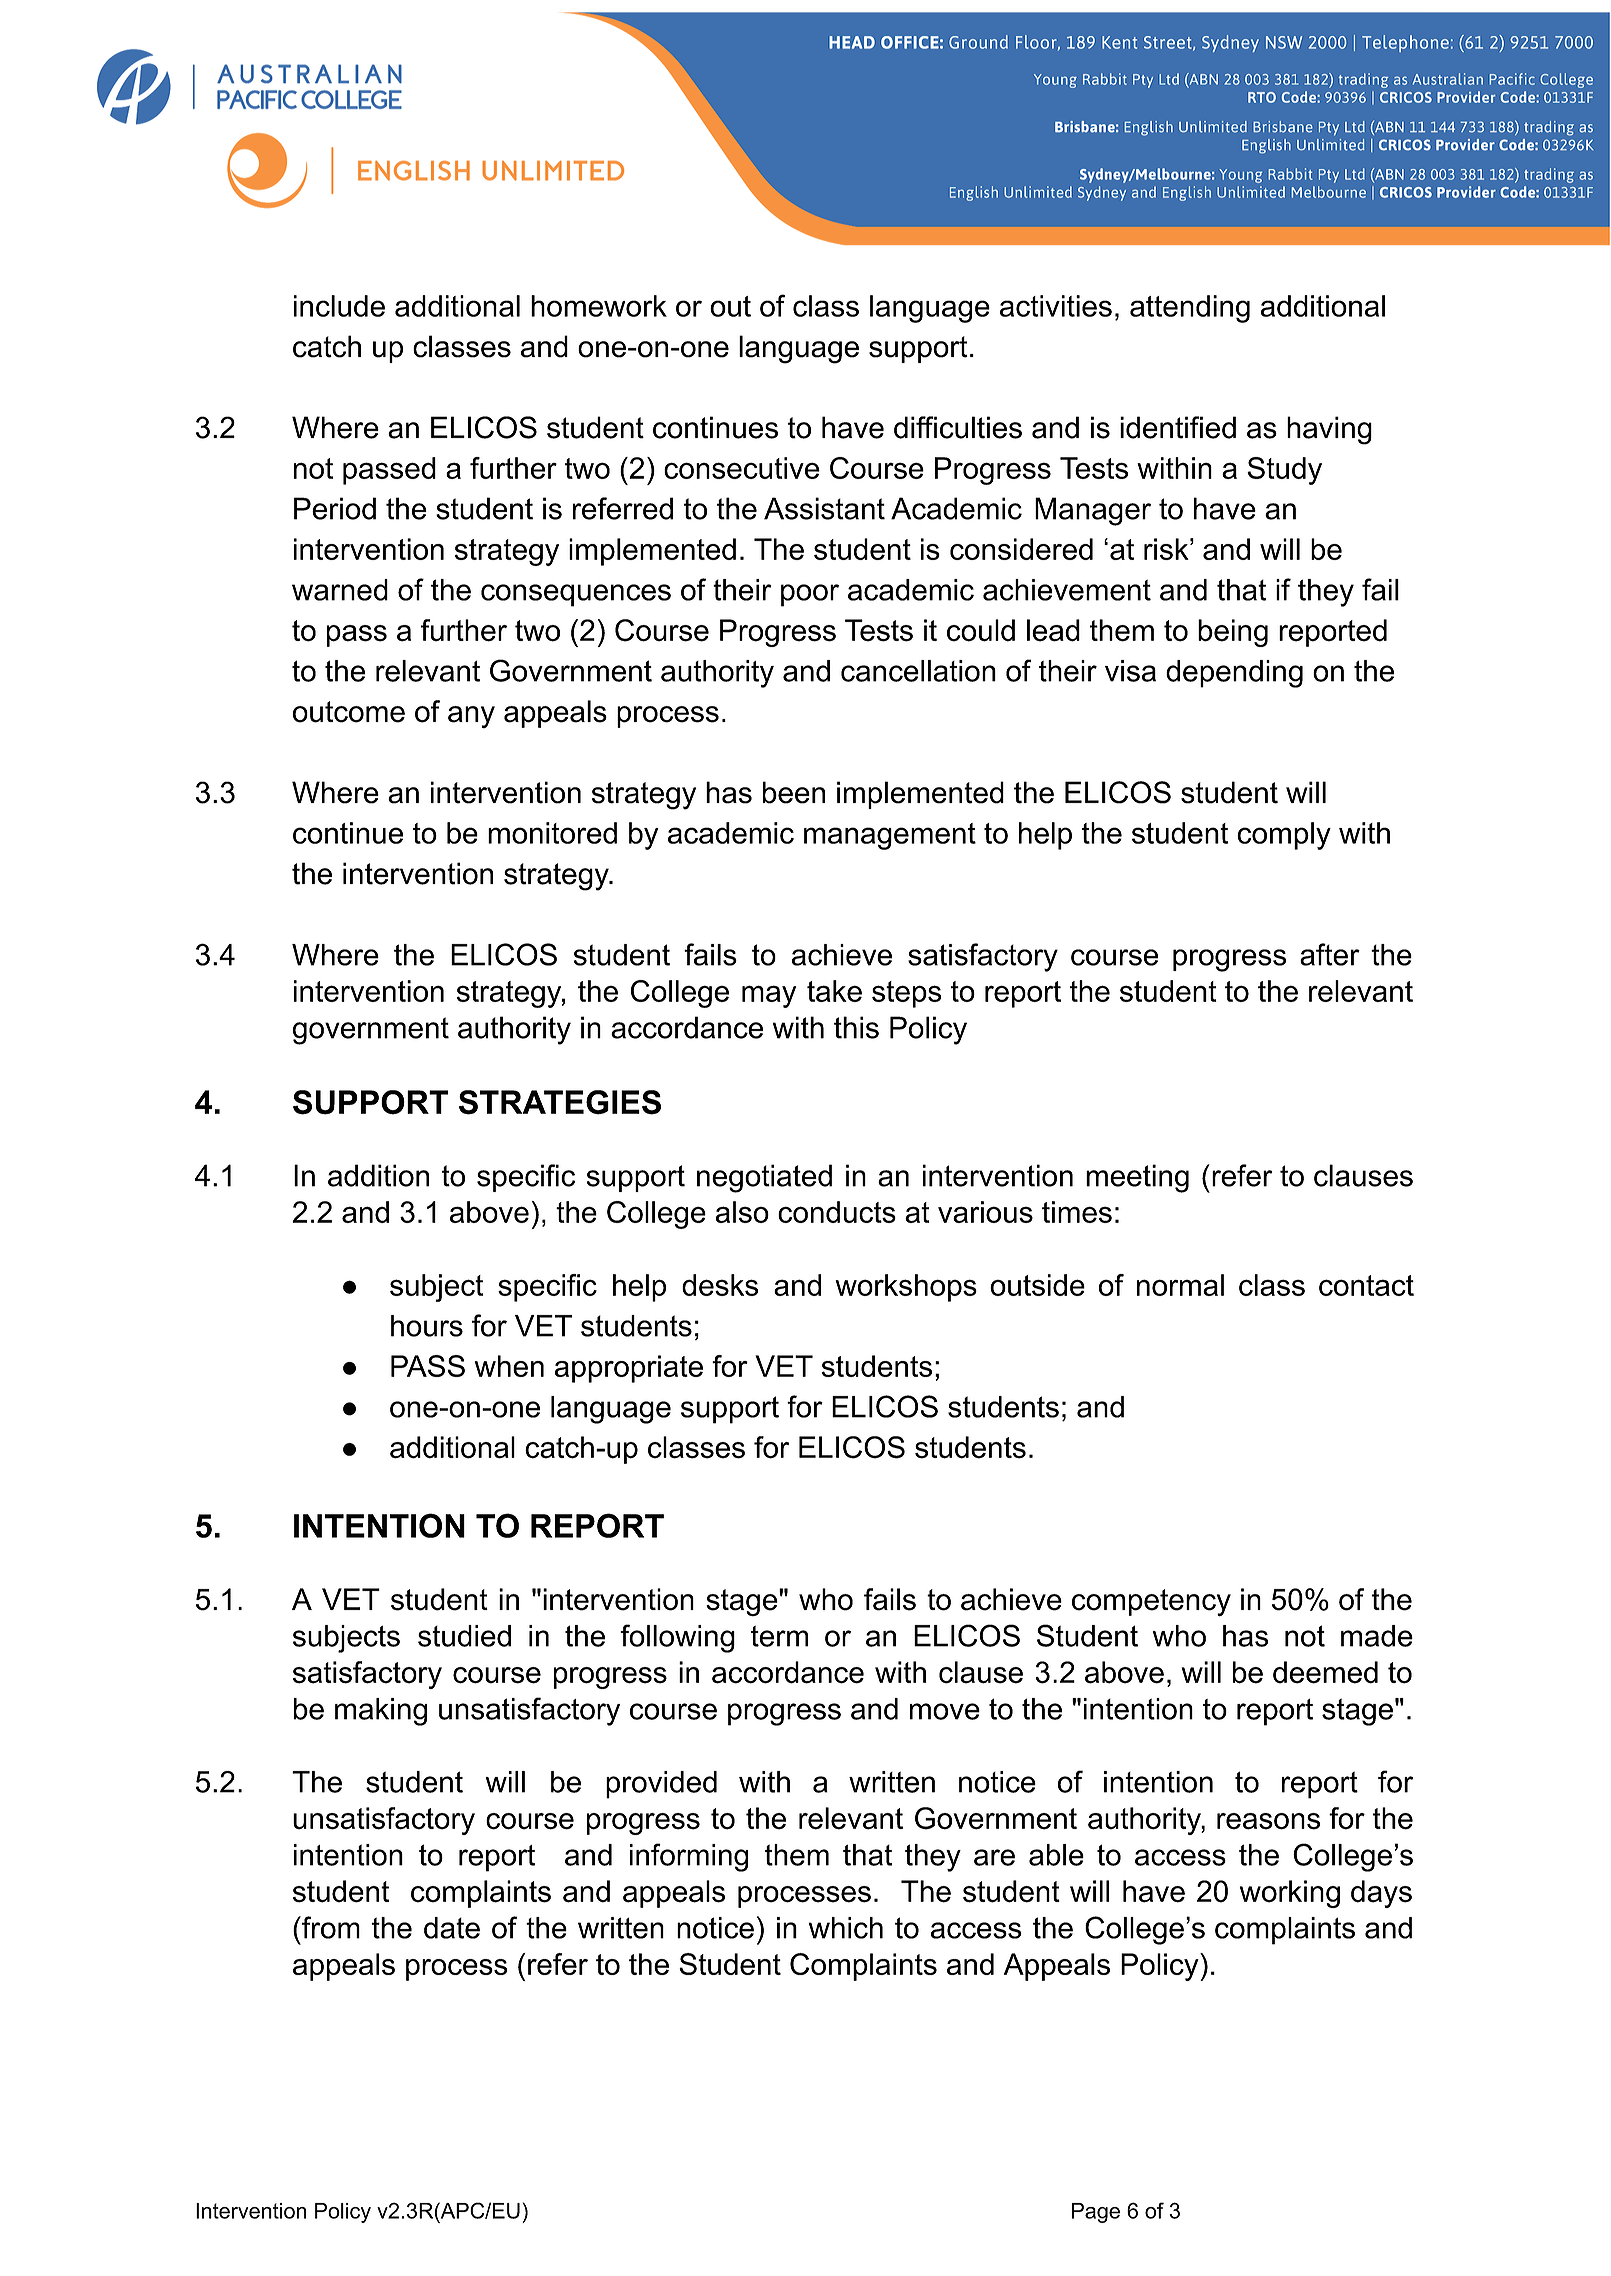 This document has width=1611, height=2276. I want to click on attending, so click(1190, 309).
